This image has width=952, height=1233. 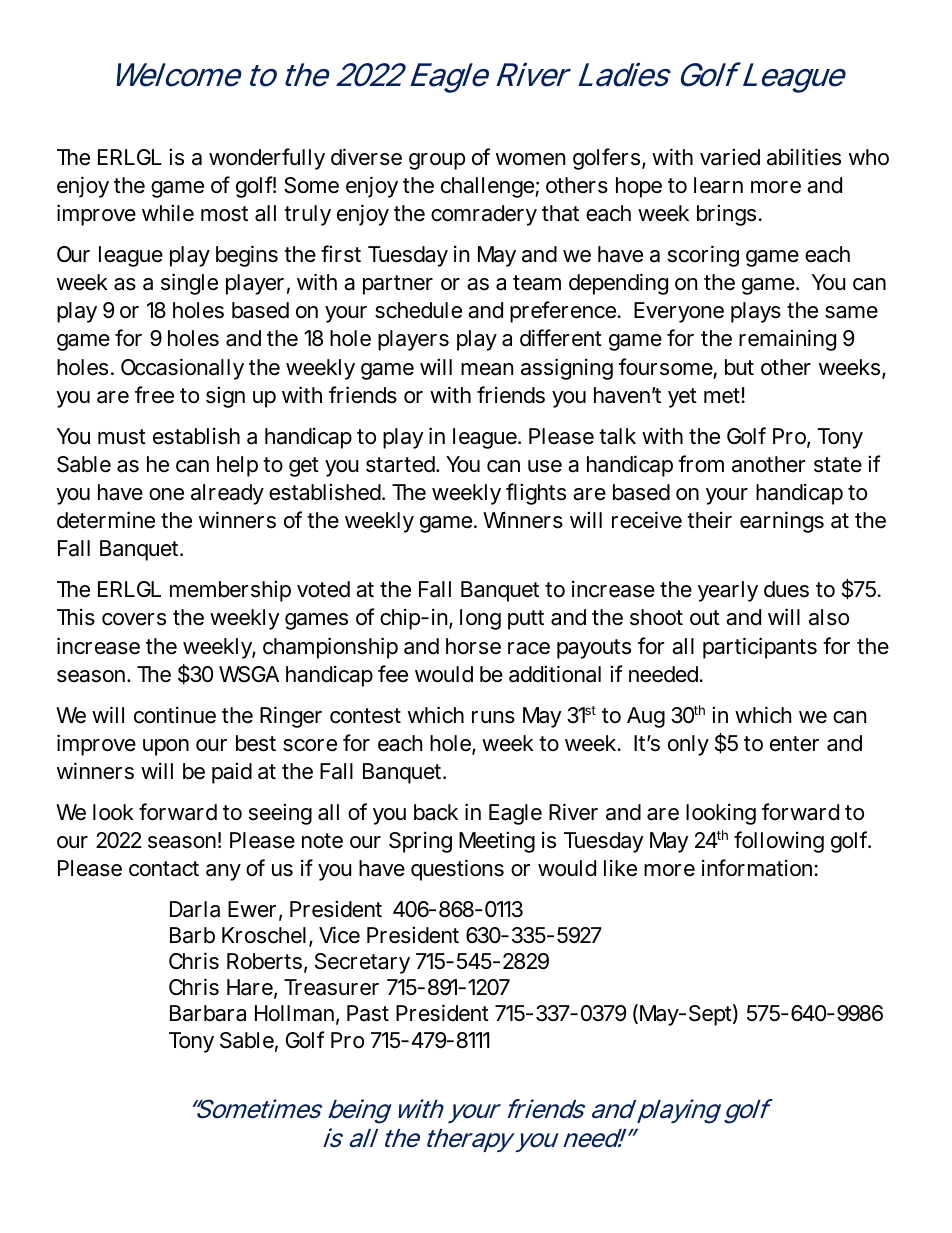 I want to click on learn, so click(x=718, y=185).
